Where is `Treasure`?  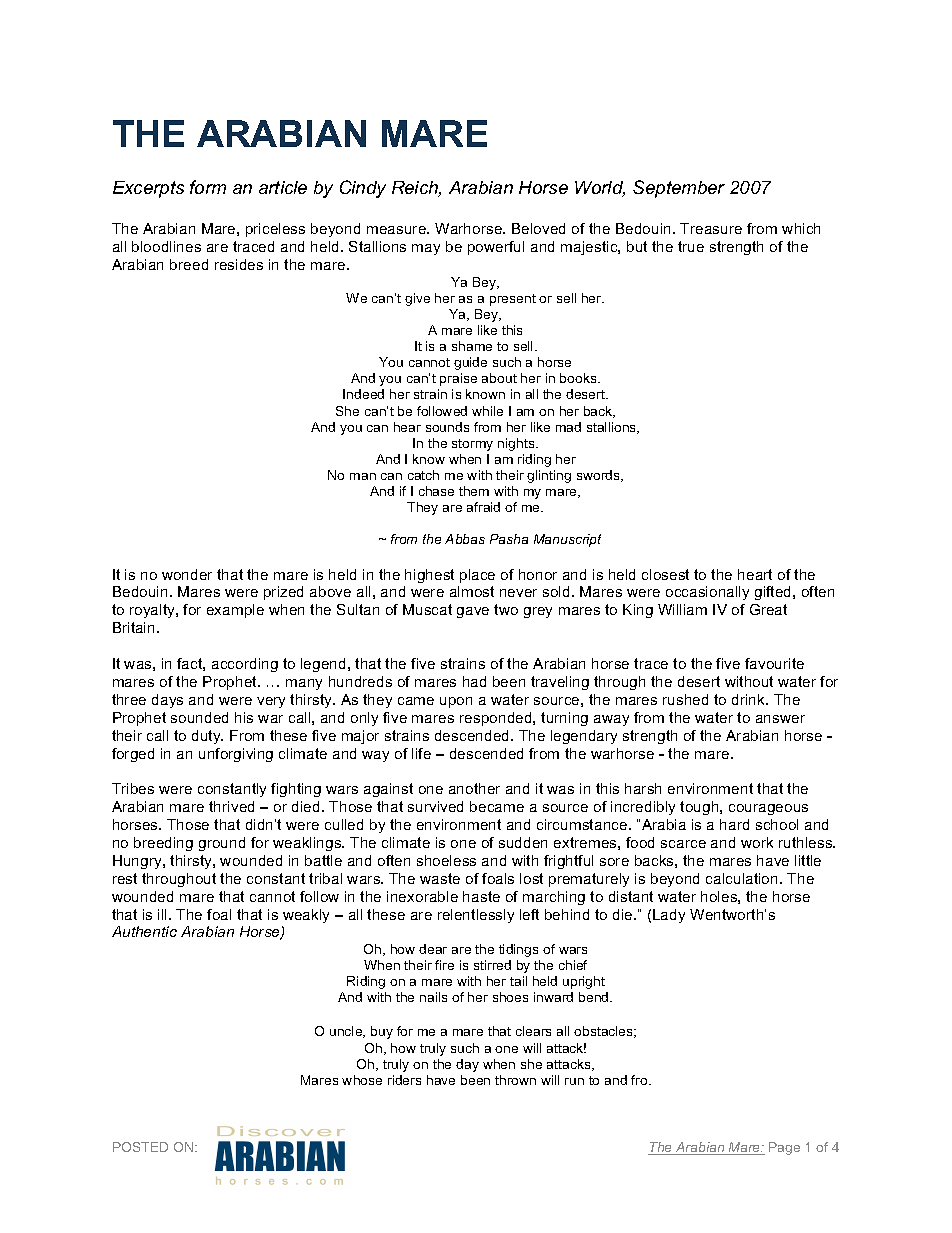 Treasure is located at coordinates (711, 228).
